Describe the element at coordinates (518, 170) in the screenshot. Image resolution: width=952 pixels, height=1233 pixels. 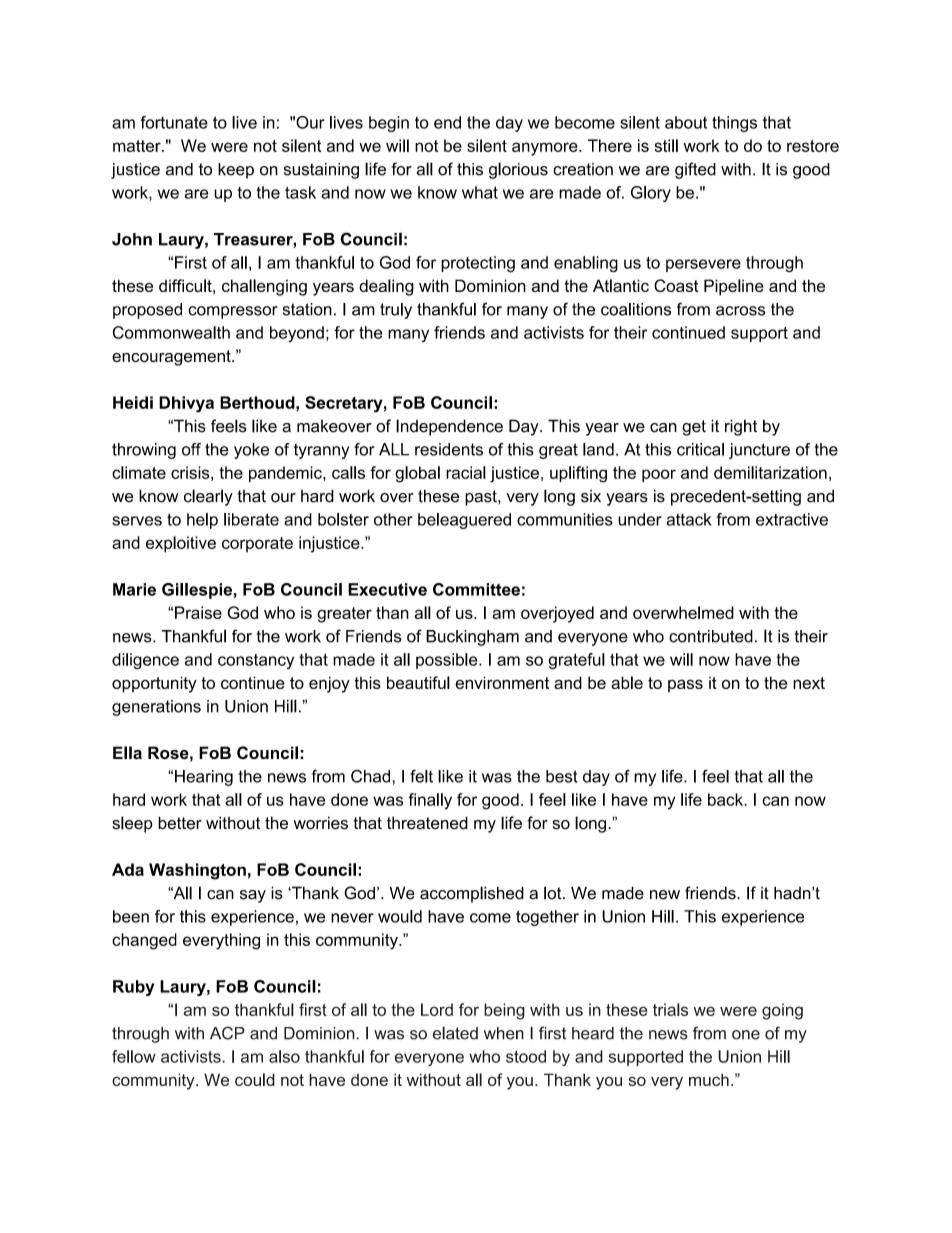
I see `glorious` at that location.
